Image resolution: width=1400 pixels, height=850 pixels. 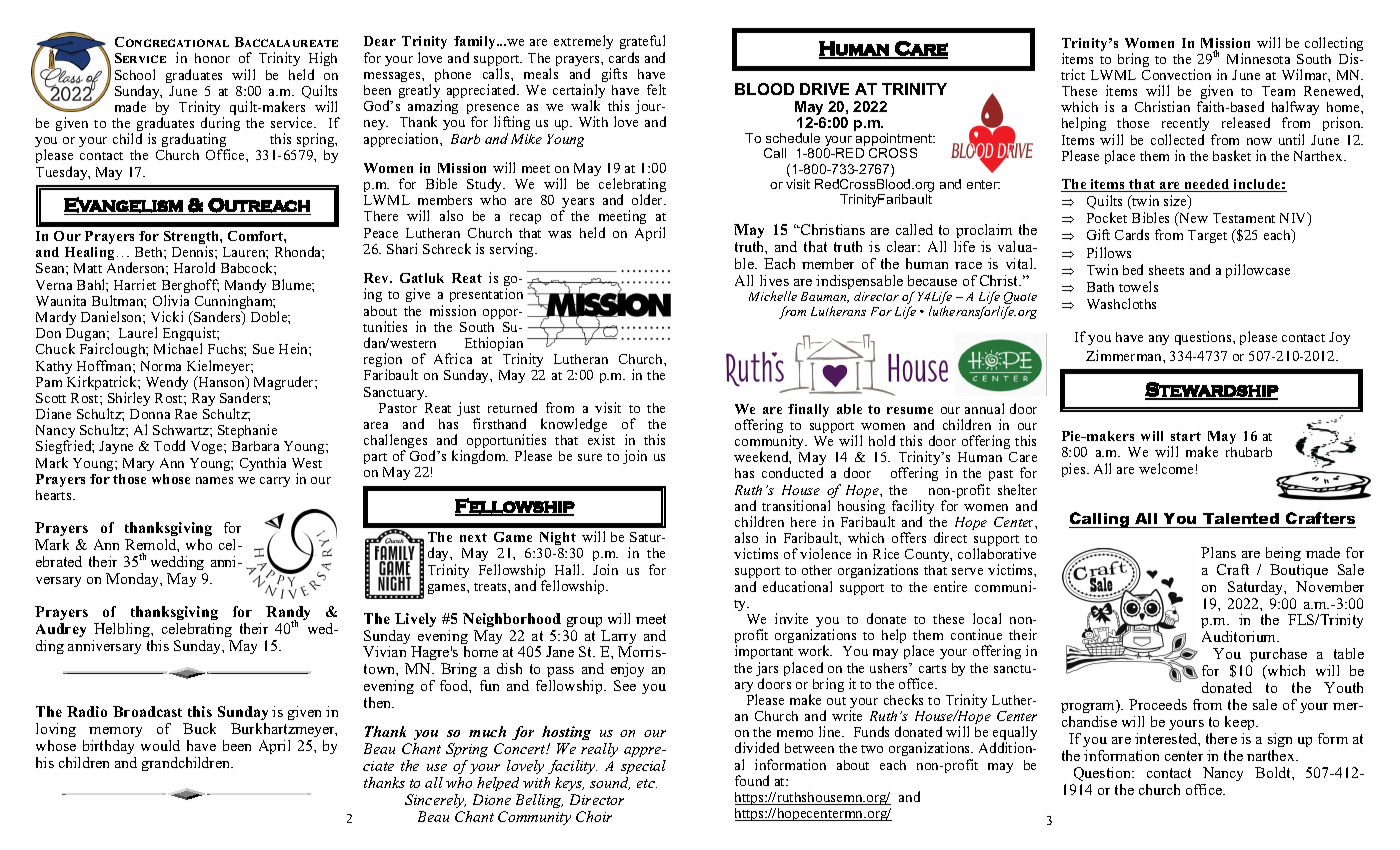 I want to click on exist, so click(x=601, y=439).
